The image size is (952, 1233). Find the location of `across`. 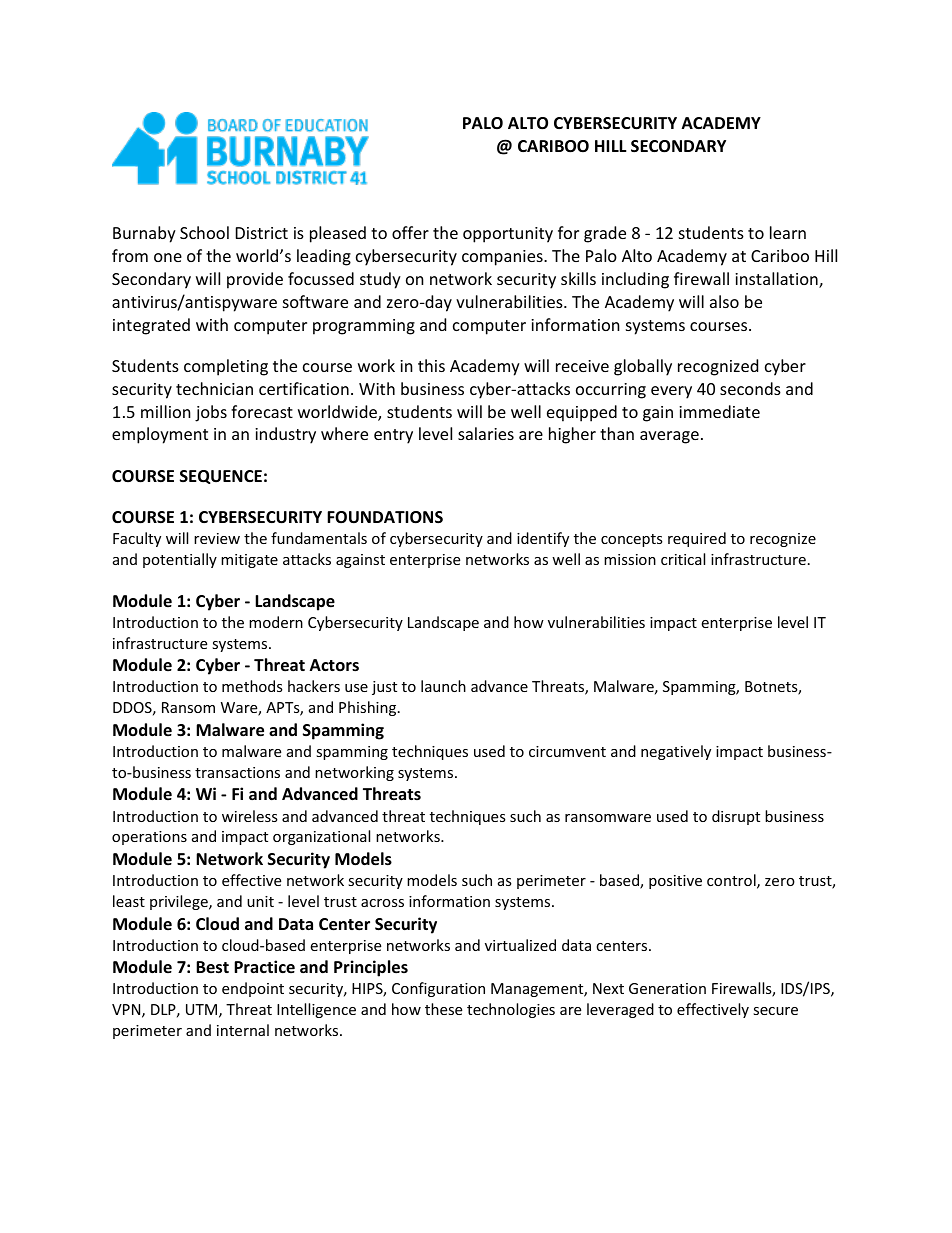

across is located at coordinates (382, 903).
